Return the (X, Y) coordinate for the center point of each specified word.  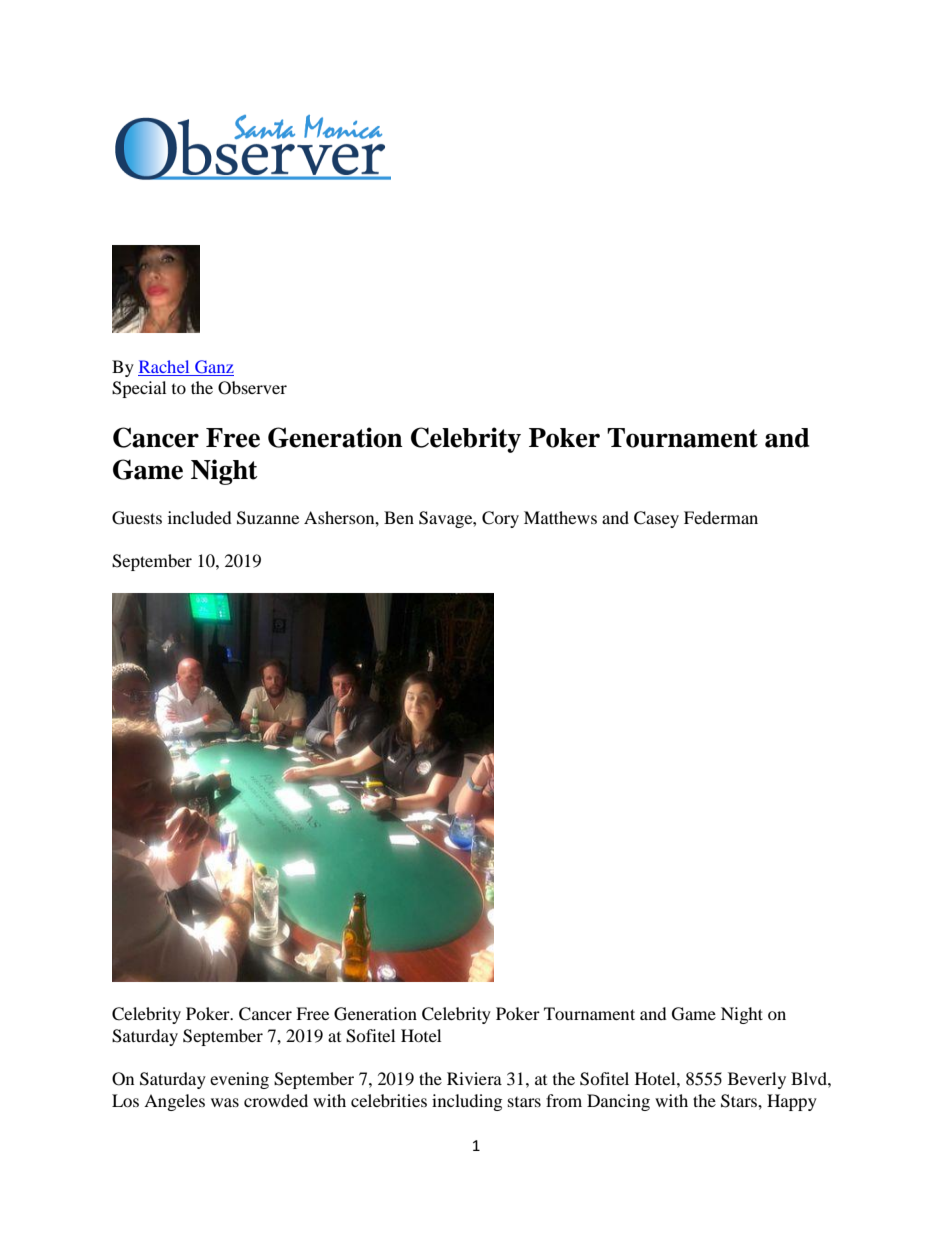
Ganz (214, 366)
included (200, 517)
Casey (656, 519)
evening (239, 1080)
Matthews (560, 517)
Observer (252, 388)
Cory (500, 519)
